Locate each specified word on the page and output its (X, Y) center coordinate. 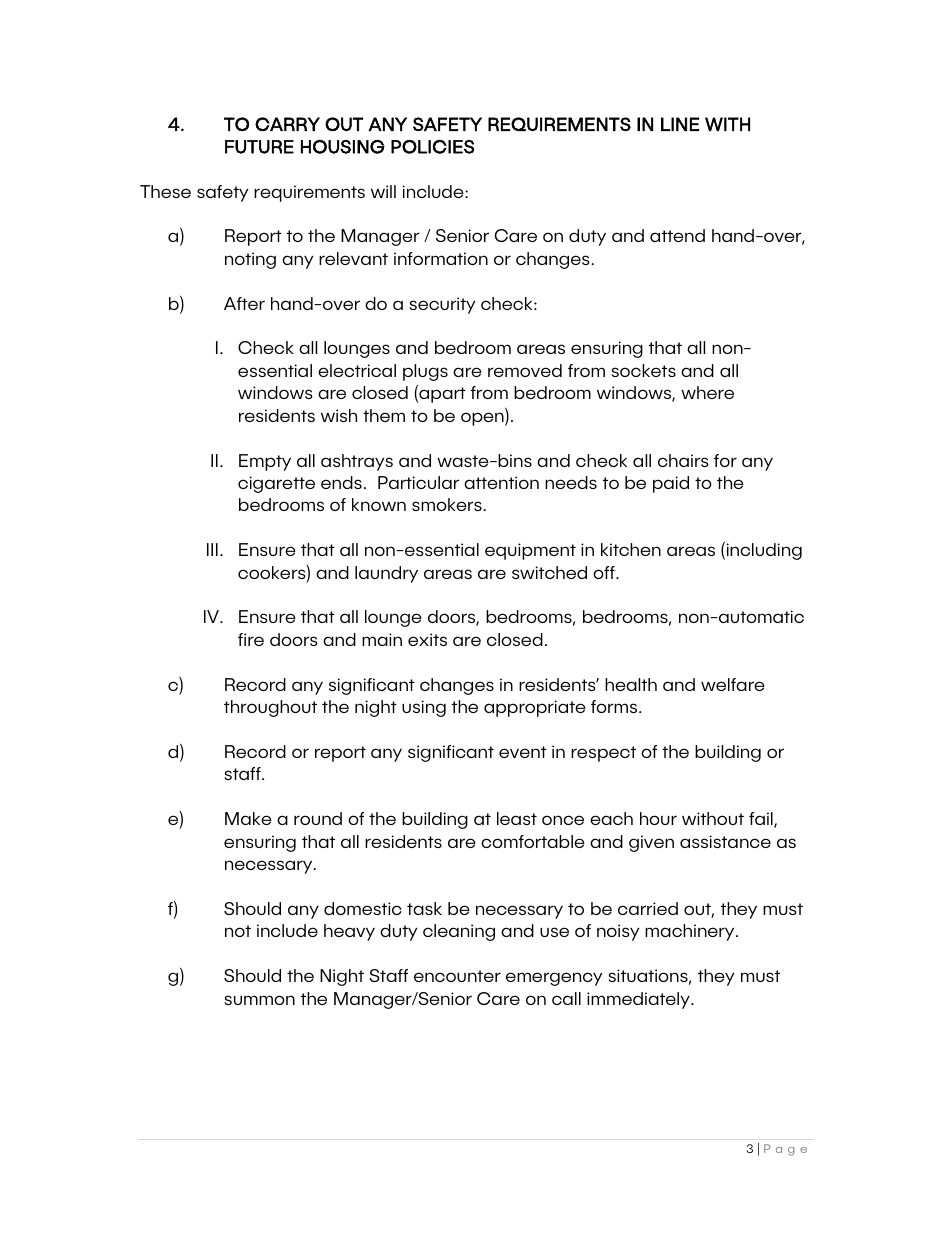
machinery (691, 932)
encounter (457, 976)
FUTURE (259, 147)
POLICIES (433, 147)
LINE (680, 124)
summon (259, 1000)
